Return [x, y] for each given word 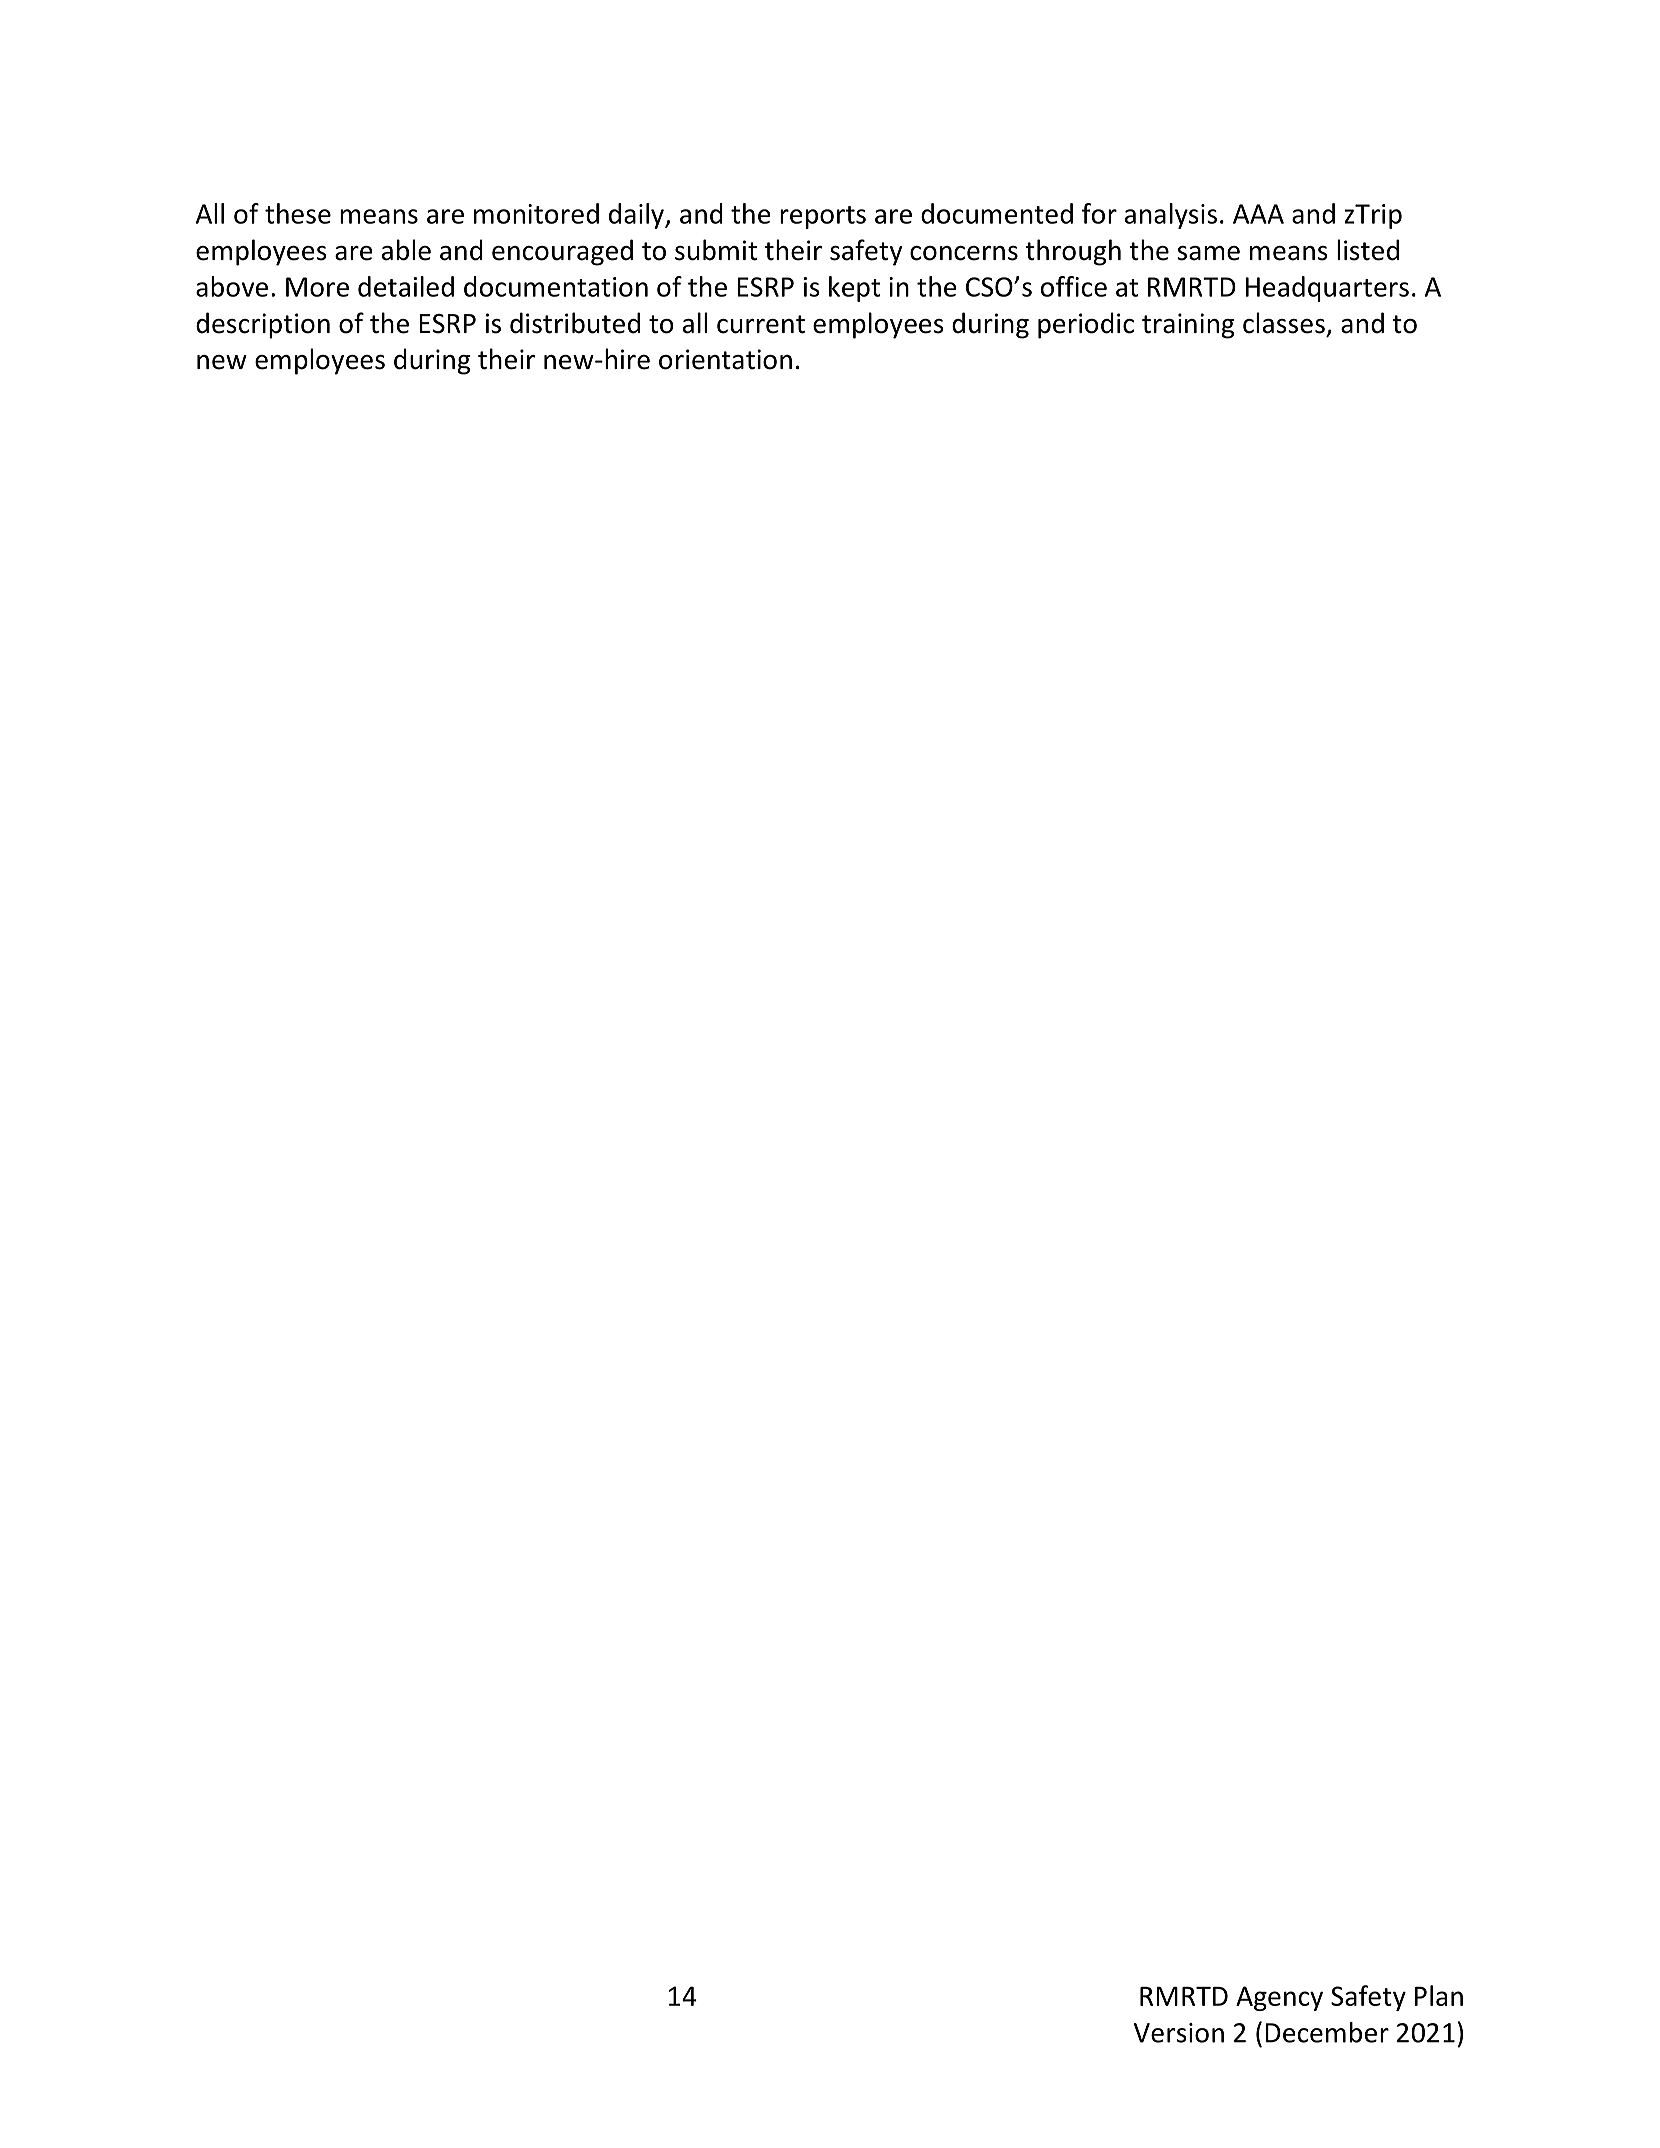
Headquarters [1327, 289]
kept [854, 289]
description [263, 325]
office [1074, 286]
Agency [1279, 1998]
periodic [1086, 325]
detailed [406, 286]
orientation [725, 359]
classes [1284, 323]
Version [1179, 2033]
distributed [575, 323]
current [761, 324]
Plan [1439, 1995]
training [1188, 326]
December [1327, 2032]
